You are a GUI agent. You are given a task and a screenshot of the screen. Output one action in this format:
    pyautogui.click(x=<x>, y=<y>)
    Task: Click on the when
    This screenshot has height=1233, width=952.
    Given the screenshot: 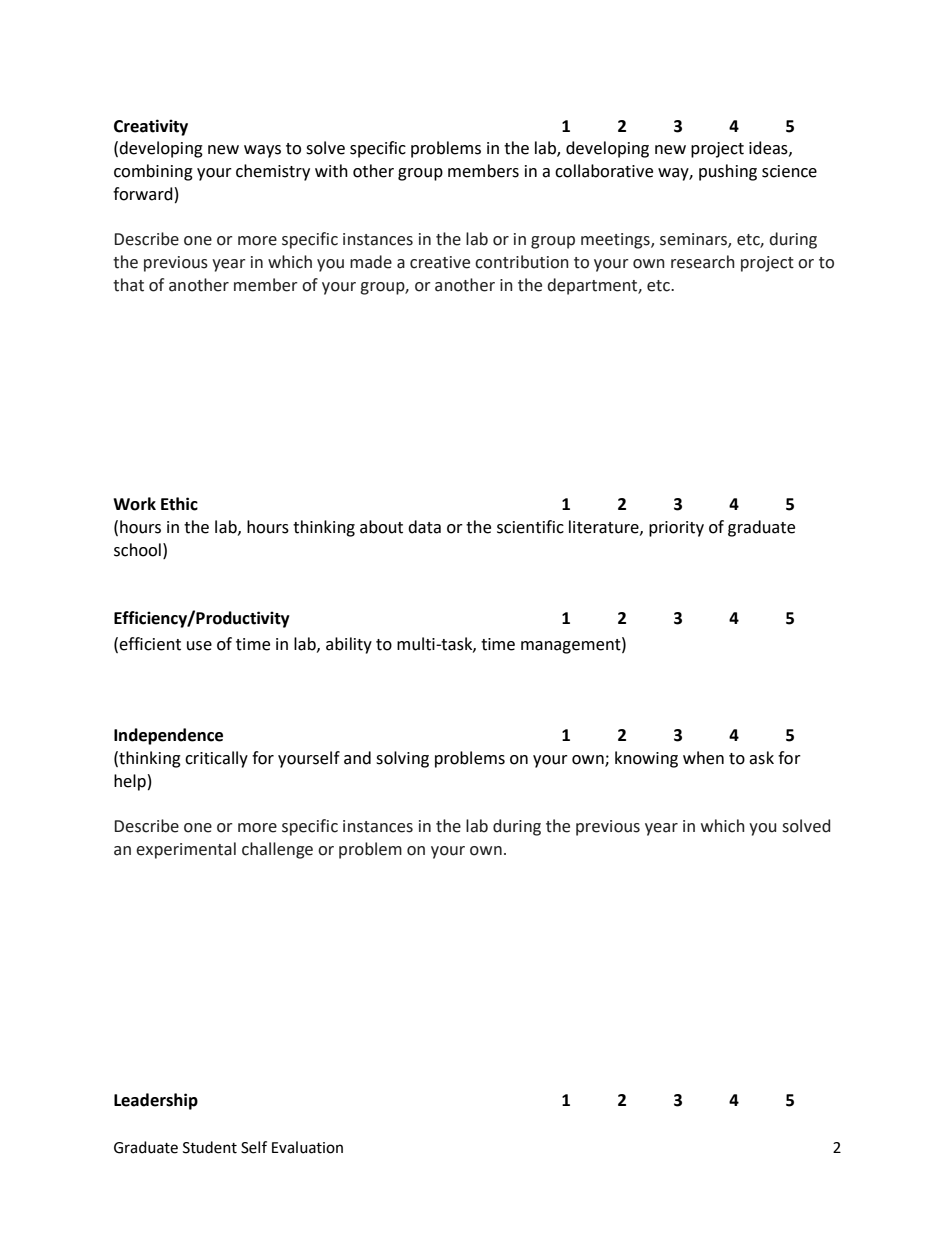 What is the action you would take?
    pyautogui.click(x=703, y=758)
